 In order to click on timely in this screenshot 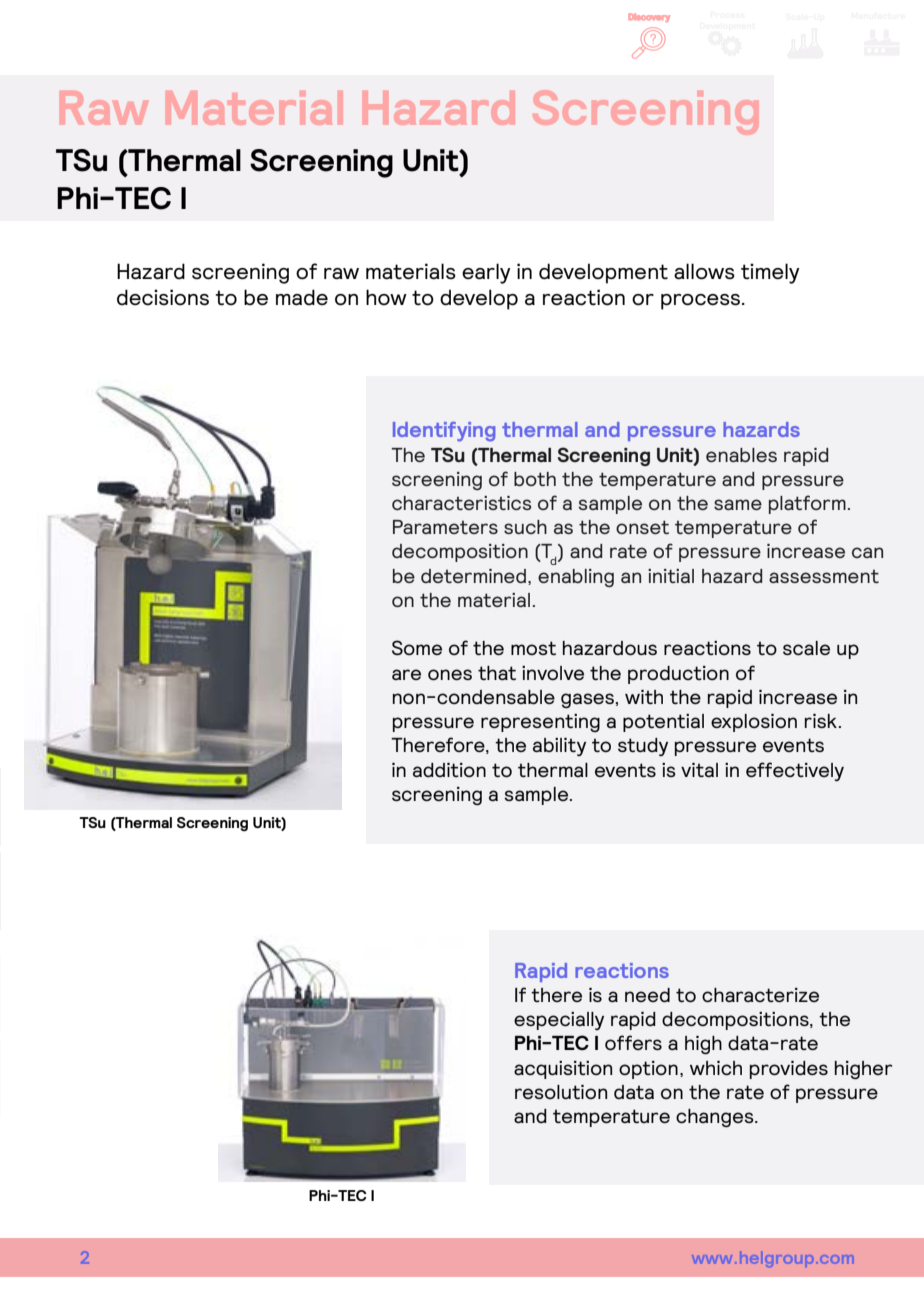, I will do `click(770, 273)`.
